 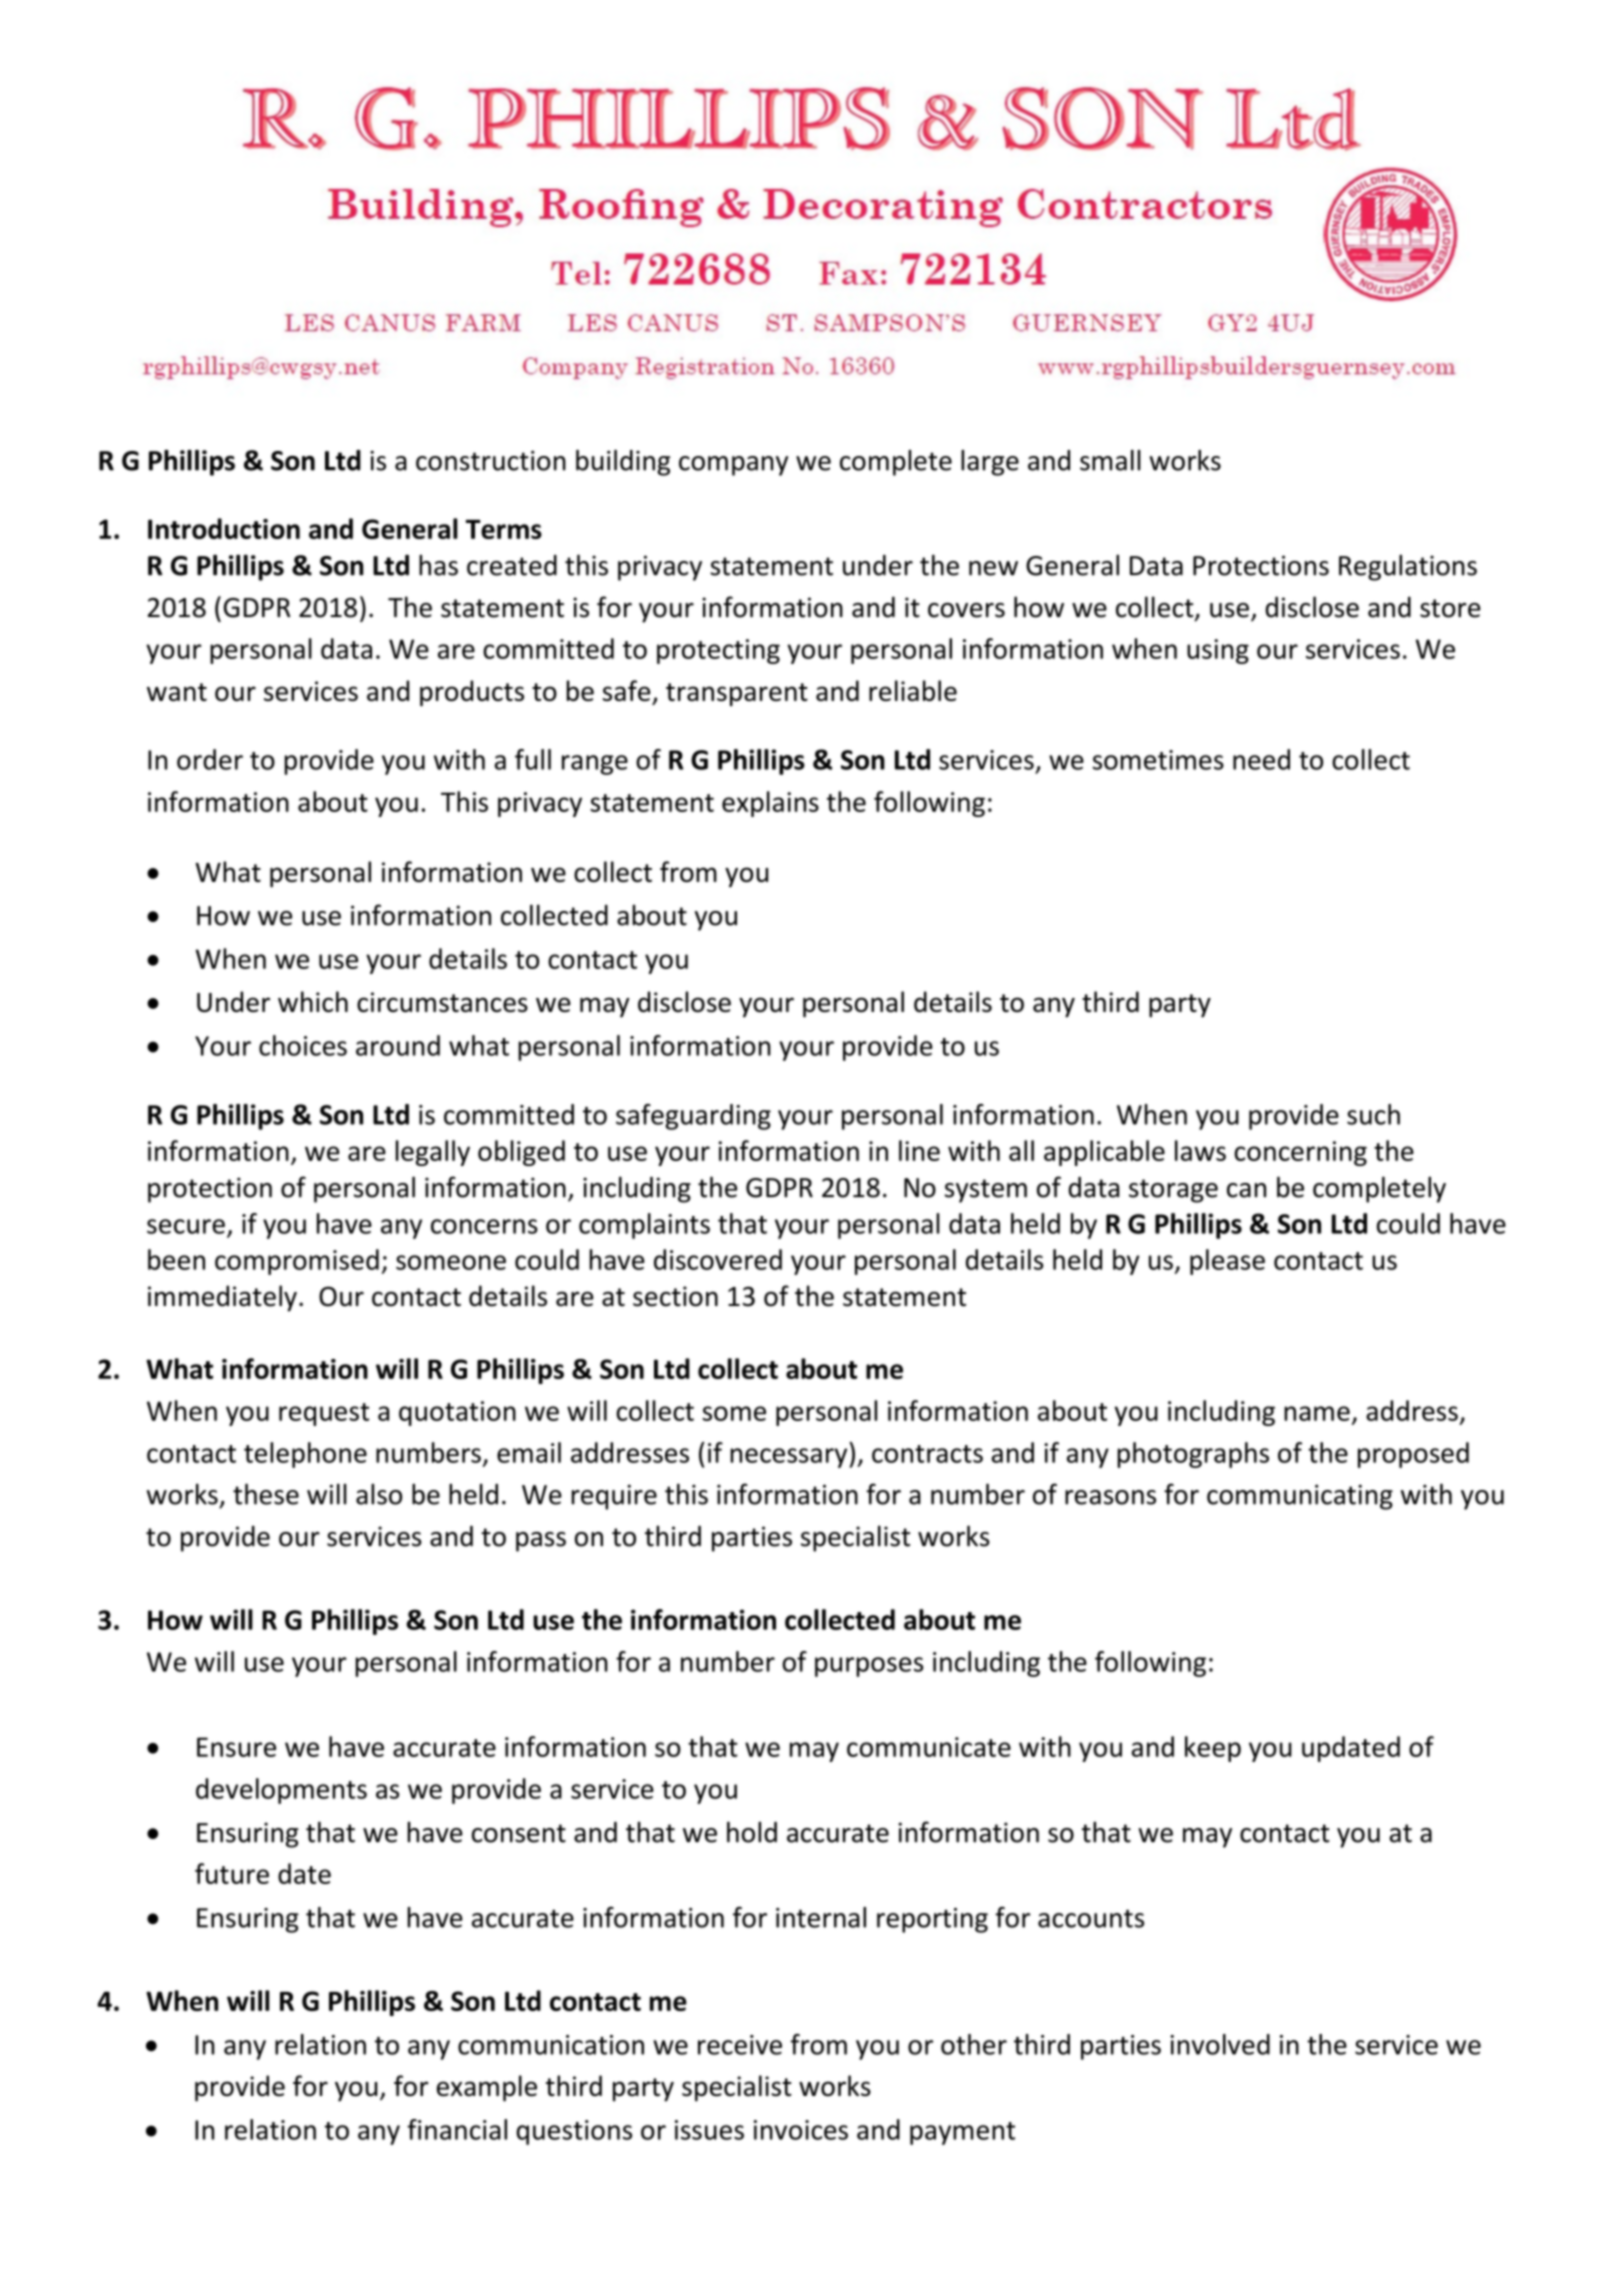 What do you see at coordinates (297, 1262) in the screenshot?
I see `compromised` at bounding box center [297, 1262].
